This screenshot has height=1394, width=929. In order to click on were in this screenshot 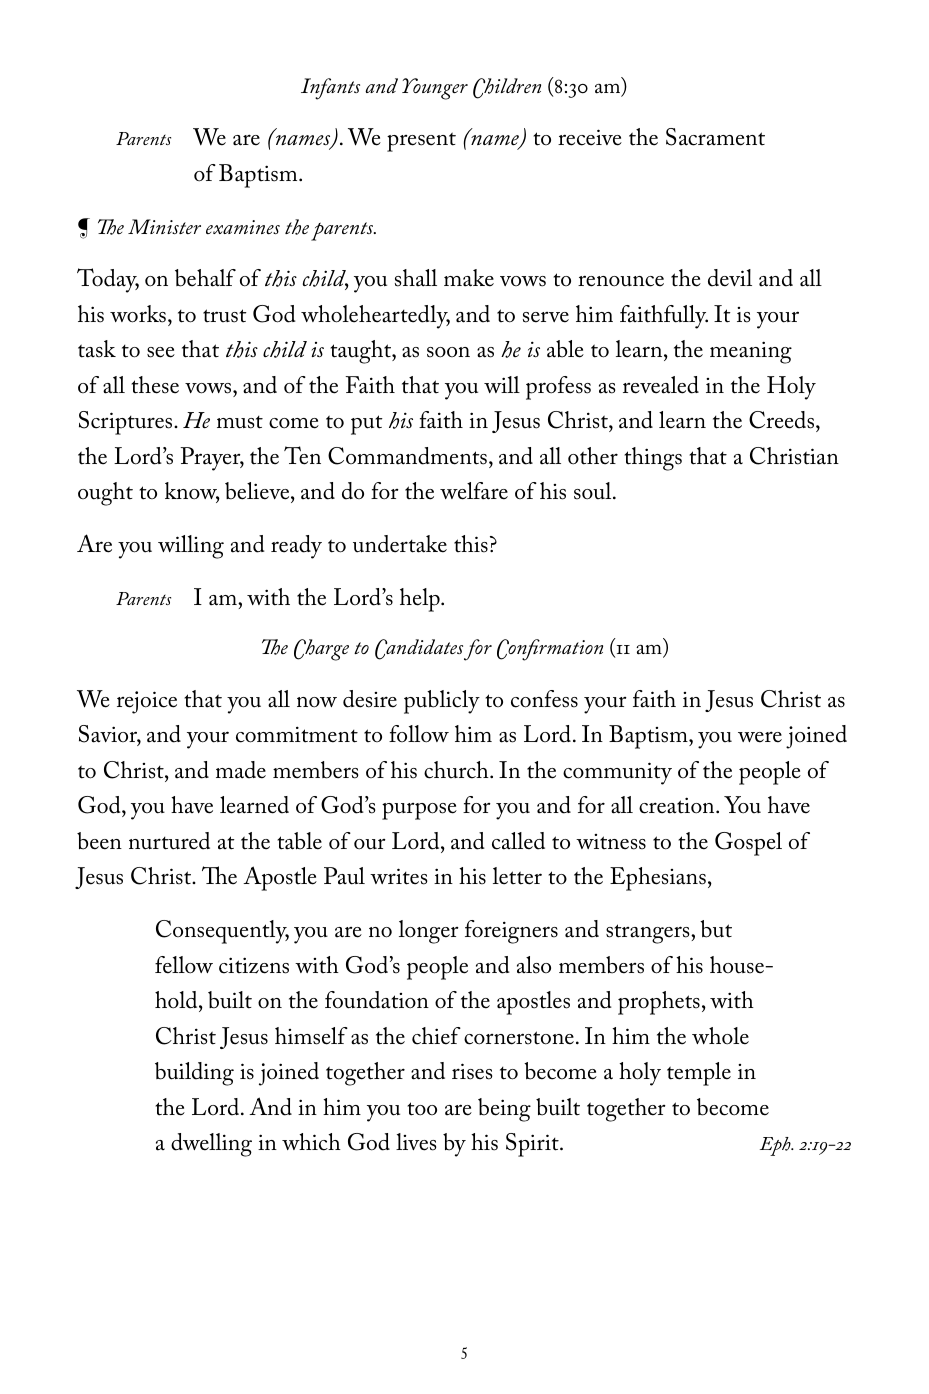, I will do `click(760, 737)`.
